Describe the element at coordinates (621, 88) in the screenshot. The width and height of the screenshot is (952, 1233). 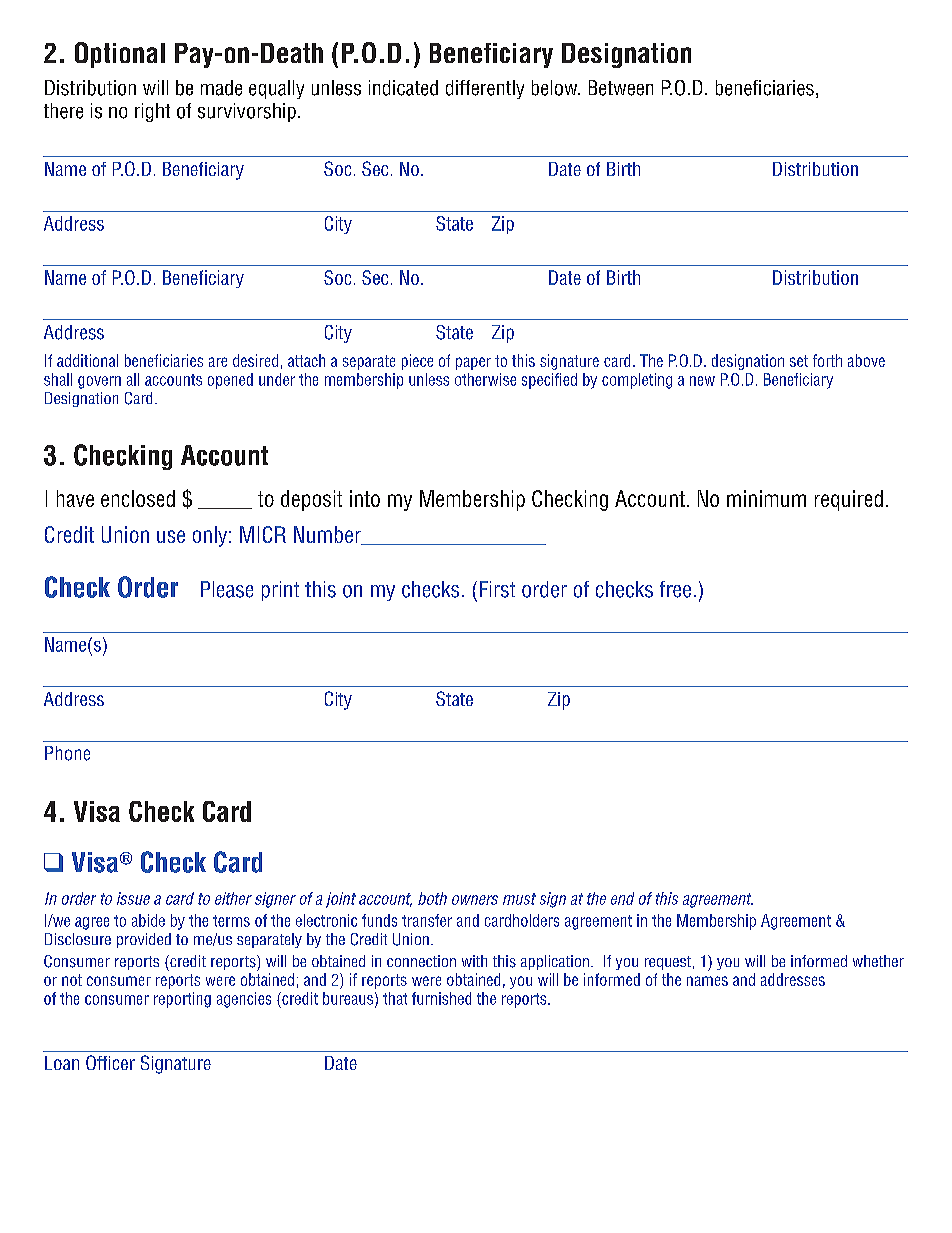
I see `Between` at that location.
